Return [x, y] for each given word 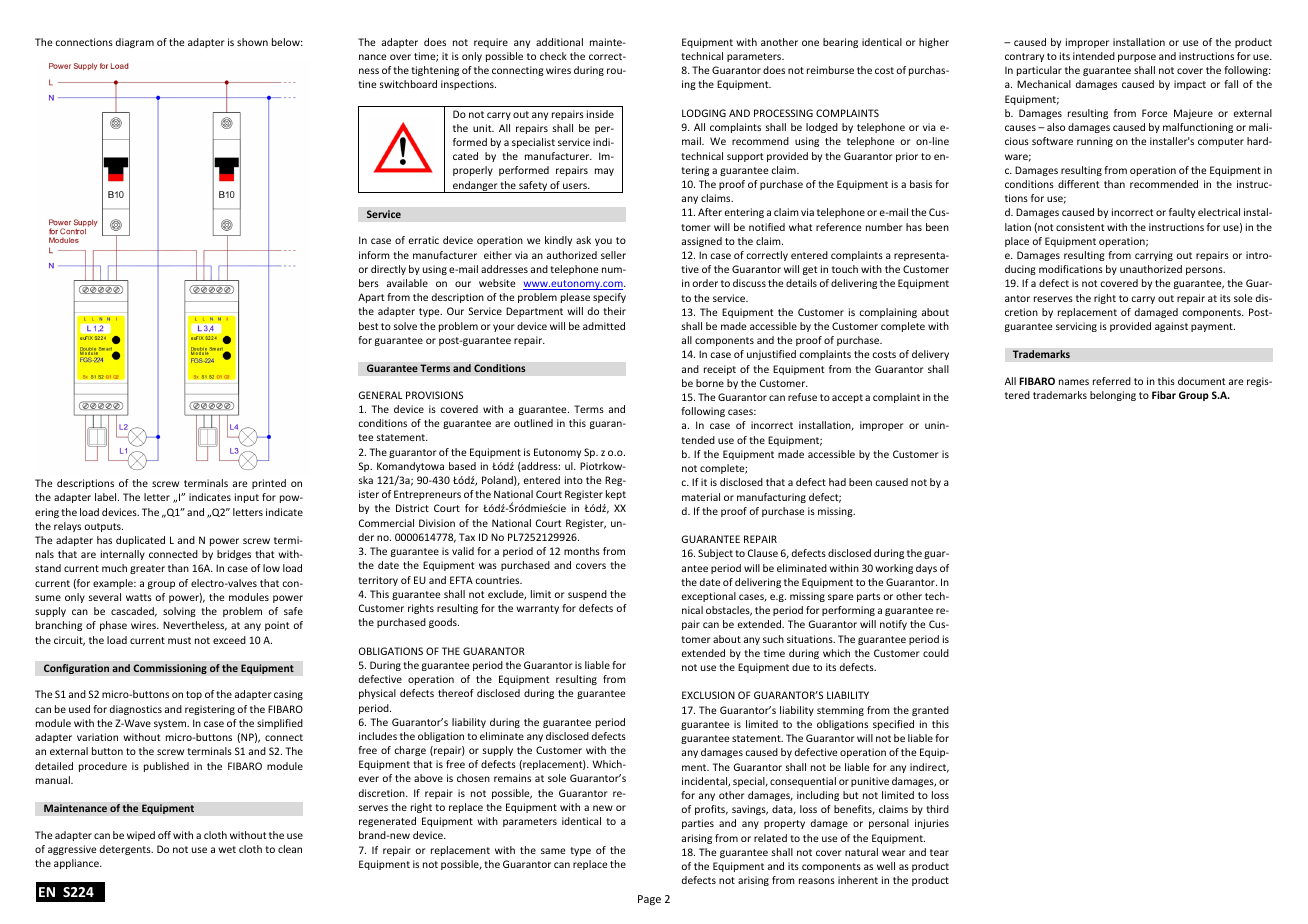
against [1171, 327]
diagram [135, 43]
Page [649, 900]
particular [1039, 71]
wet [227, 849]
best [369, 326]
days [926, 569]
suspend [587, 595]
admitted [604, 326]
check [553, 56]
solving [179, 612]
